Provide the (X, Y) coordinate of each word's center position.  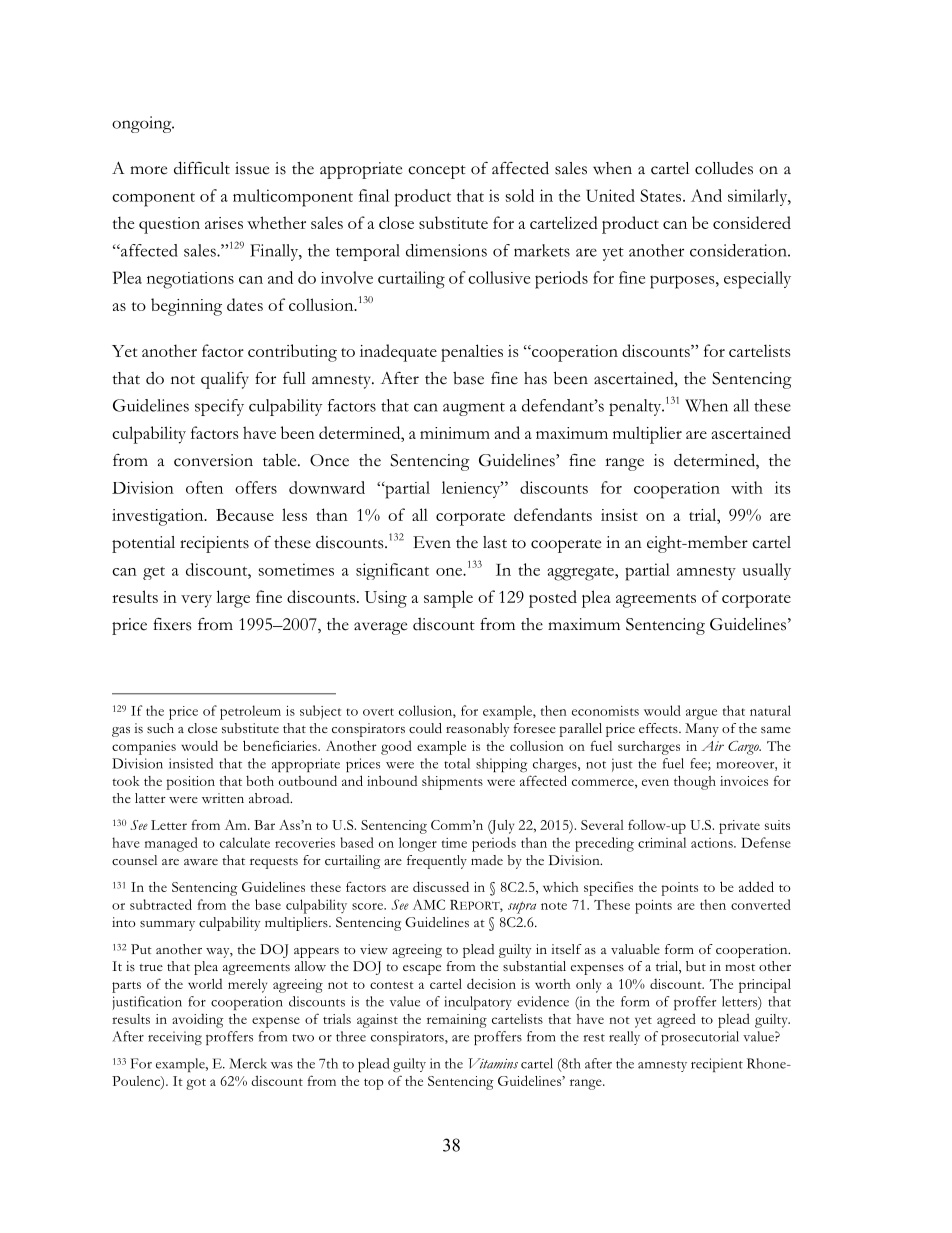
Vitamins (493, 1063)
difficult (202, 168)
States (662, 195)
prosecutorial (700, 1038)
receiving (175, 1038)
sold (520, 195)
